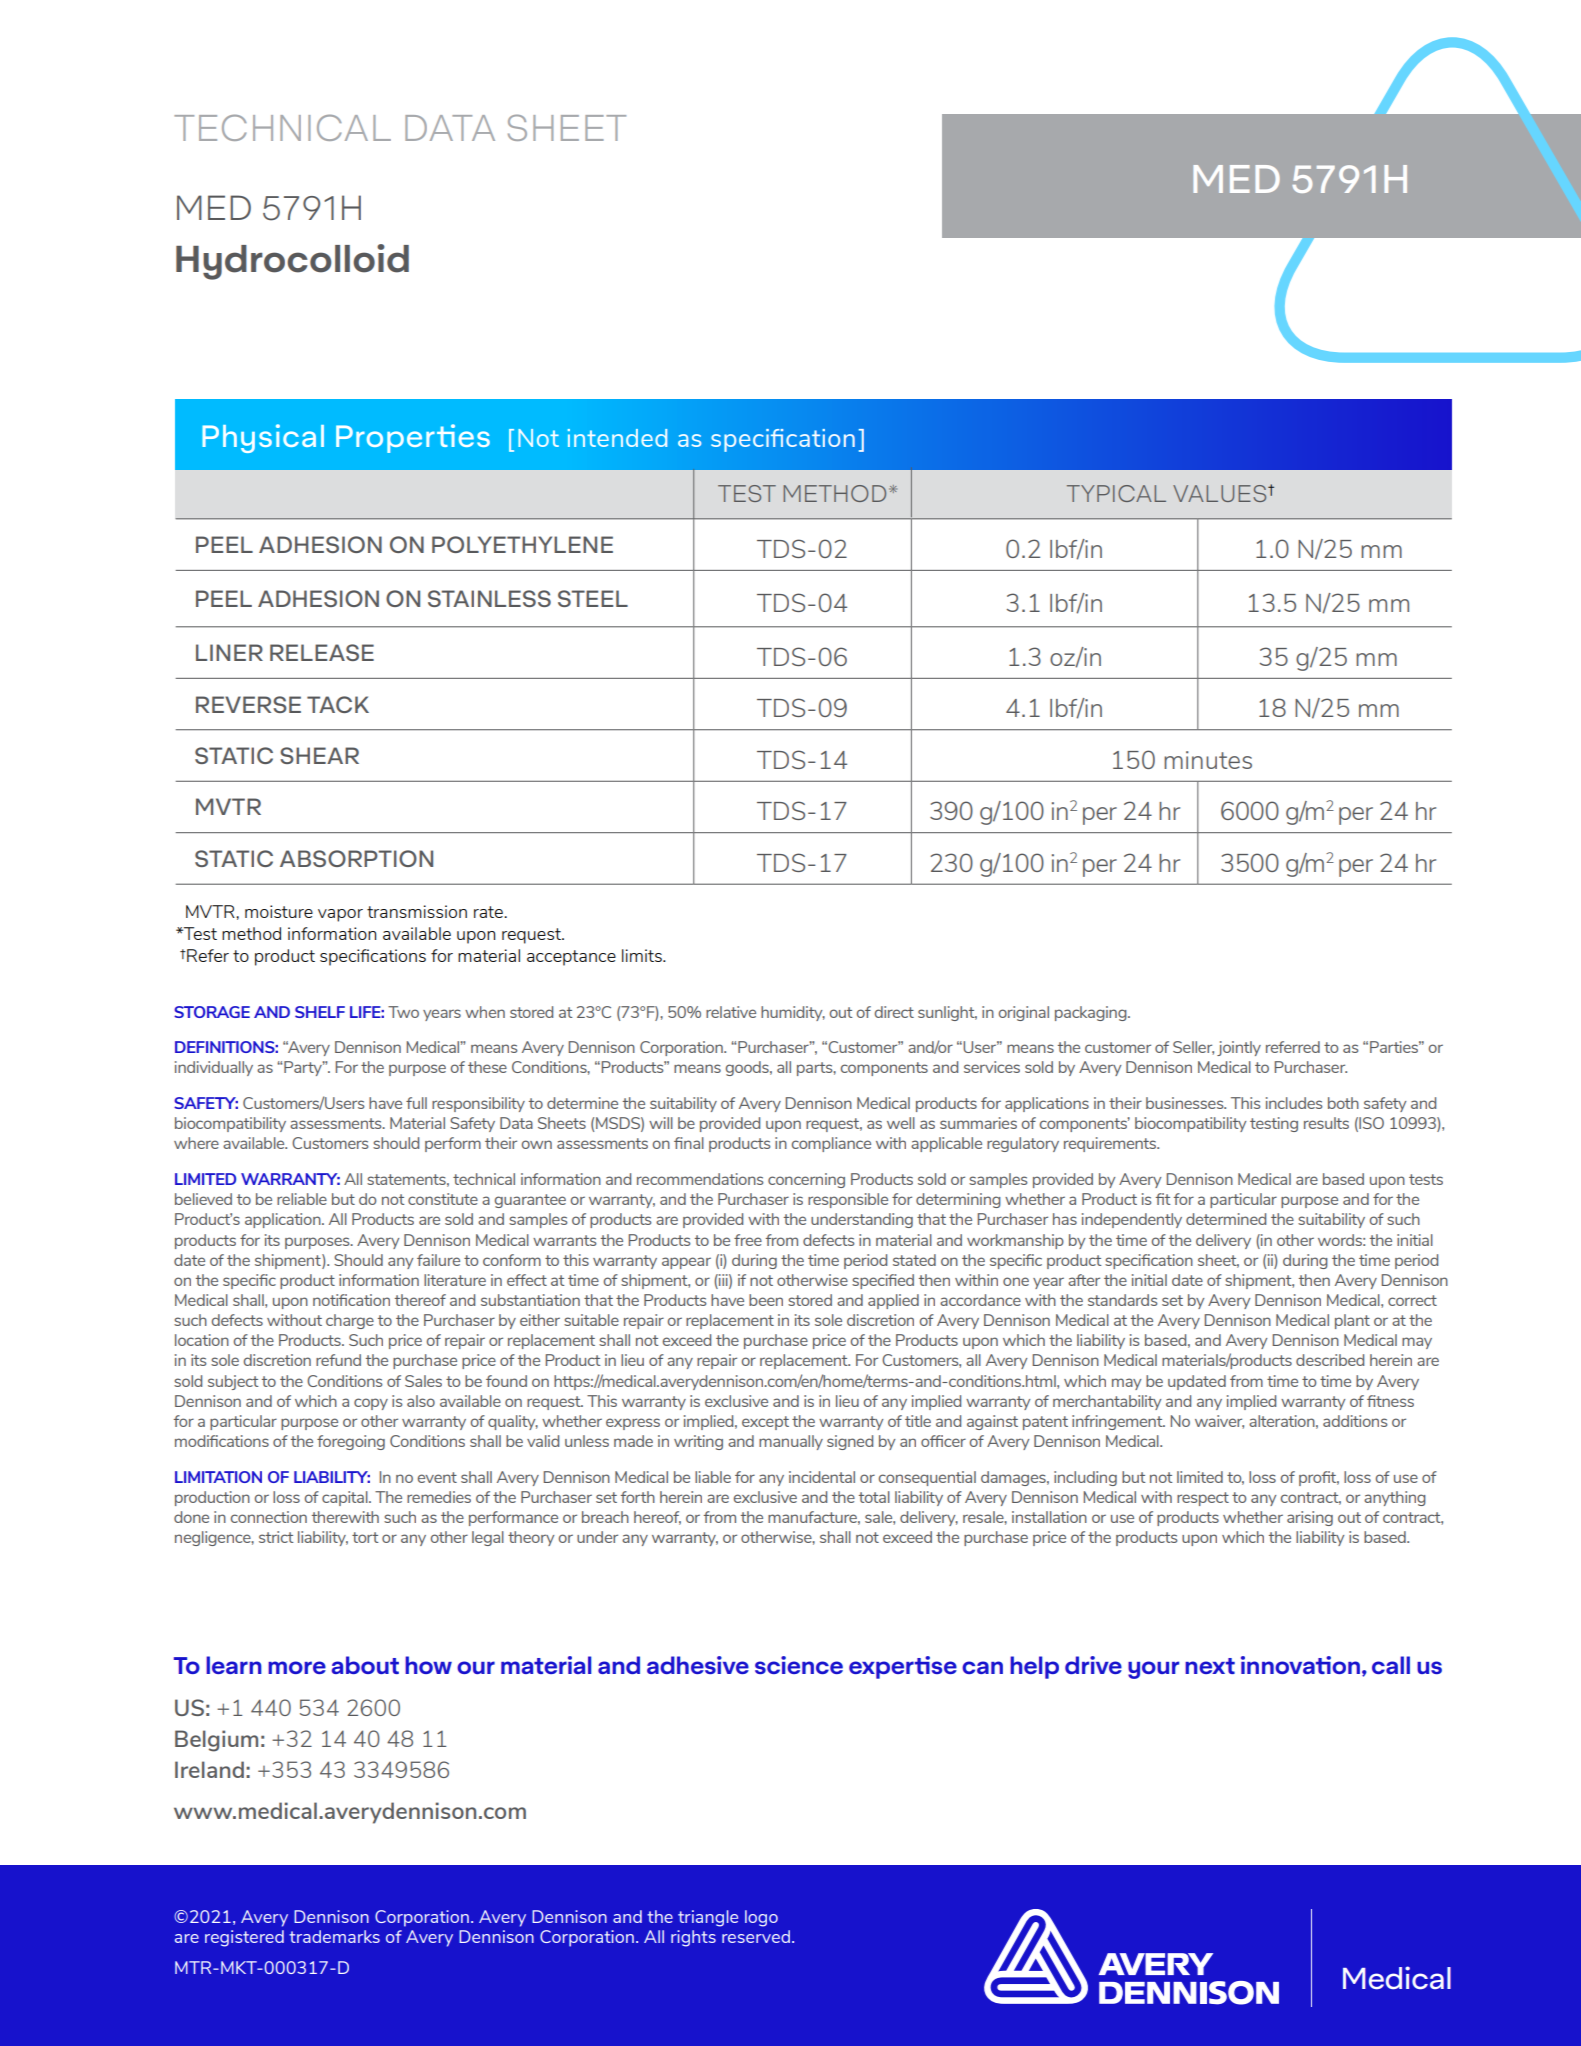 The height and width of the page is (2046, 1581). I want to click on humidity, so click(793, 1013).
